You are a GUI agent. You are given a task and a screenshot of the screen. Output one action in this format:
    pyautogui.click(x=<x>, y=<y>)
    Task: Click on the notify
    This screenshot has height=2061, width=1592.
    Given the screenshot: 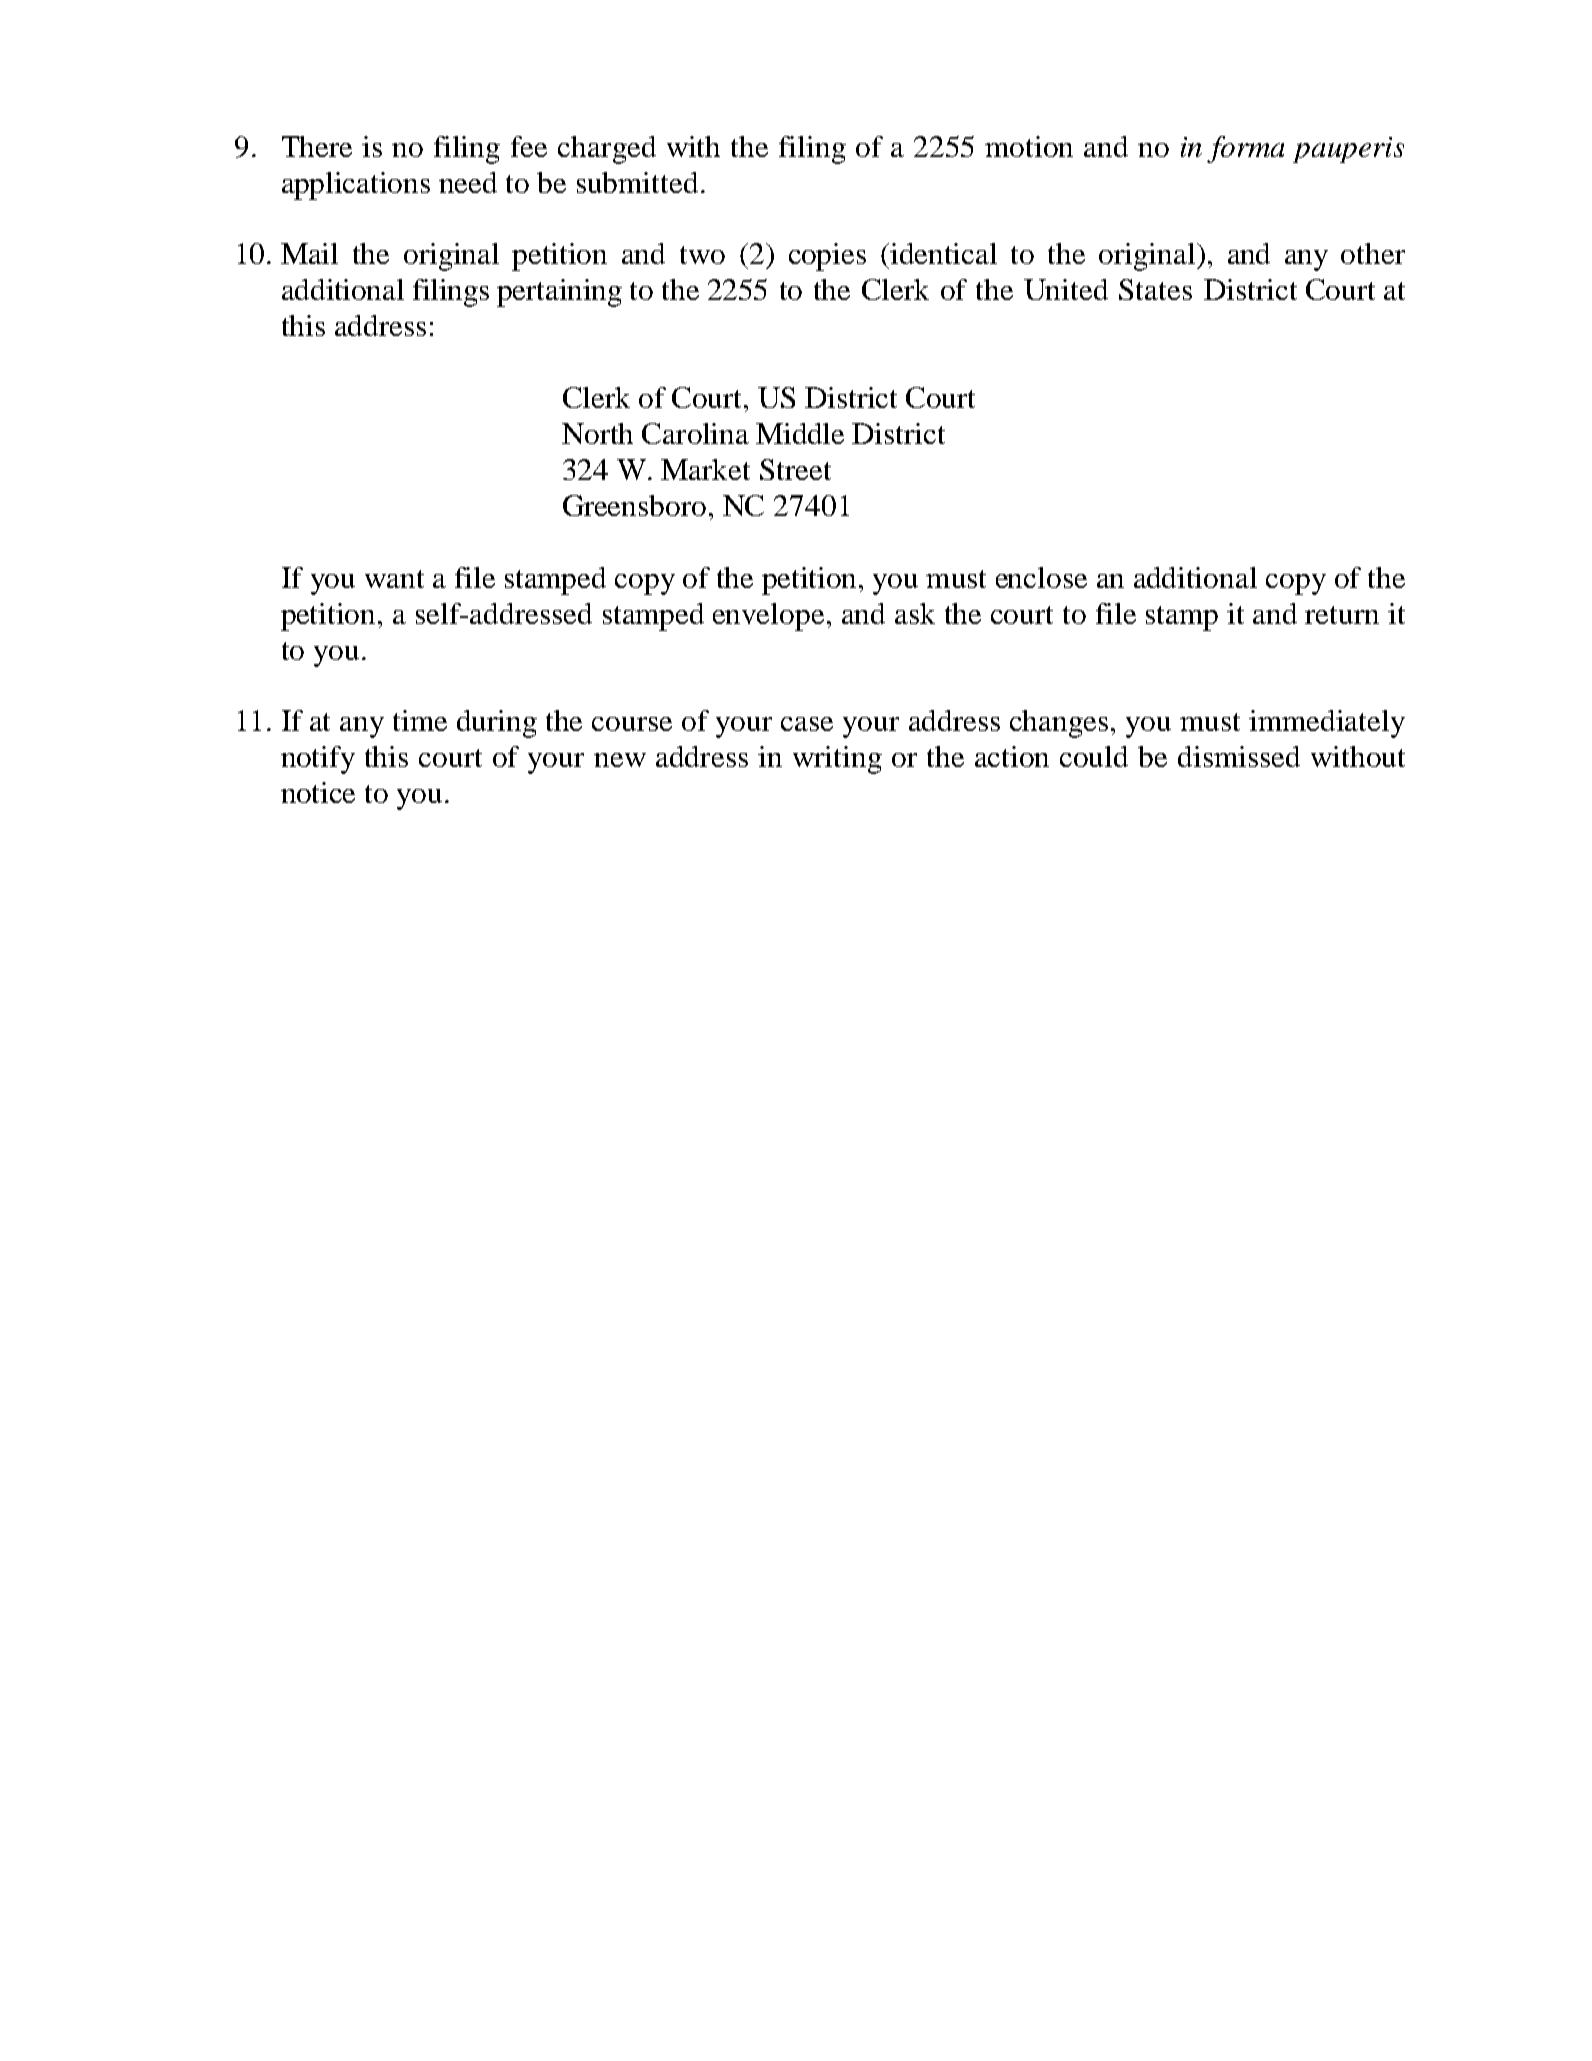 What is the action you would take?
    pyautogui.click(x=318, y=760)
